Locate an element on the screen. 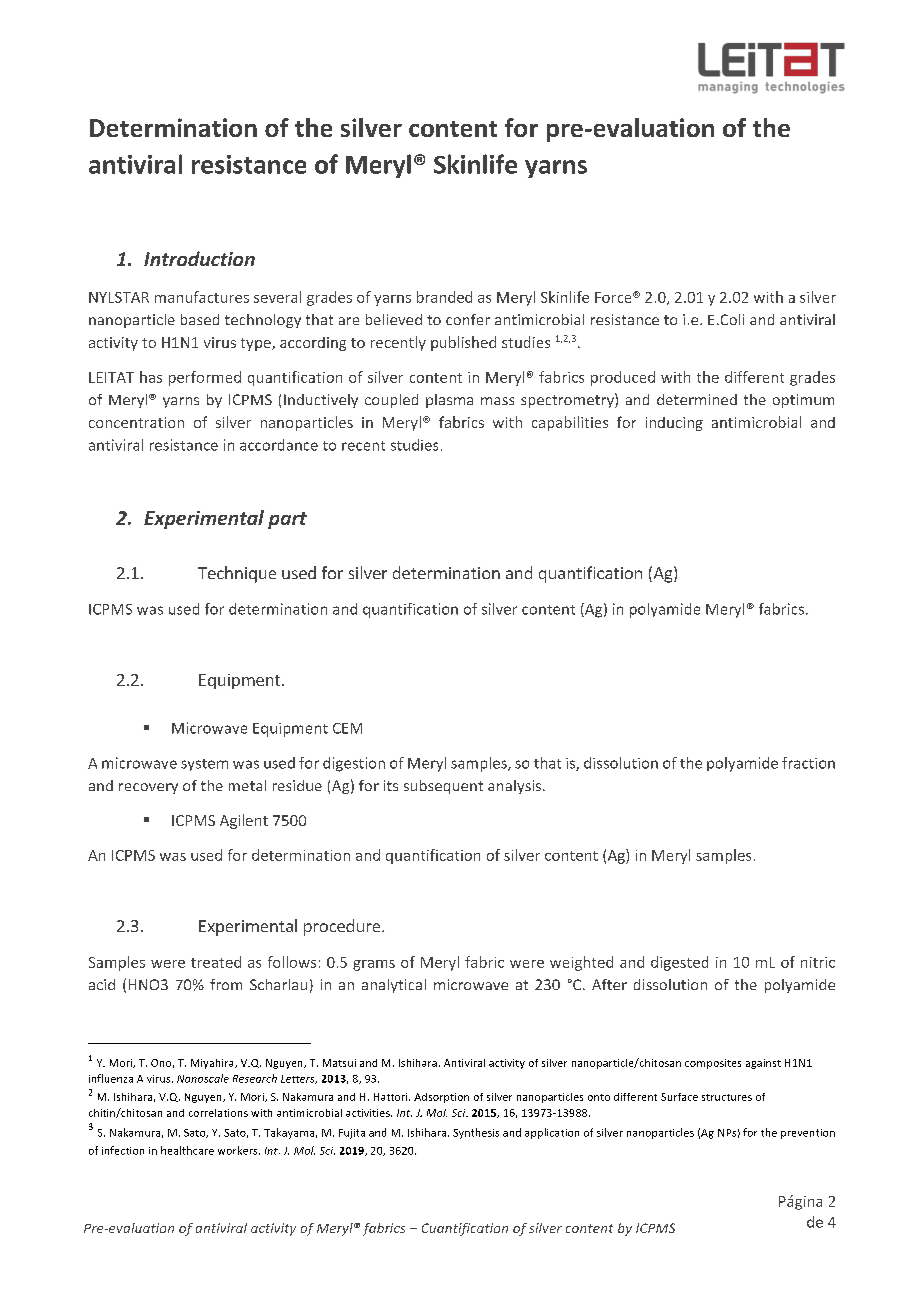  plasma is located at coordinates (449, 401).
